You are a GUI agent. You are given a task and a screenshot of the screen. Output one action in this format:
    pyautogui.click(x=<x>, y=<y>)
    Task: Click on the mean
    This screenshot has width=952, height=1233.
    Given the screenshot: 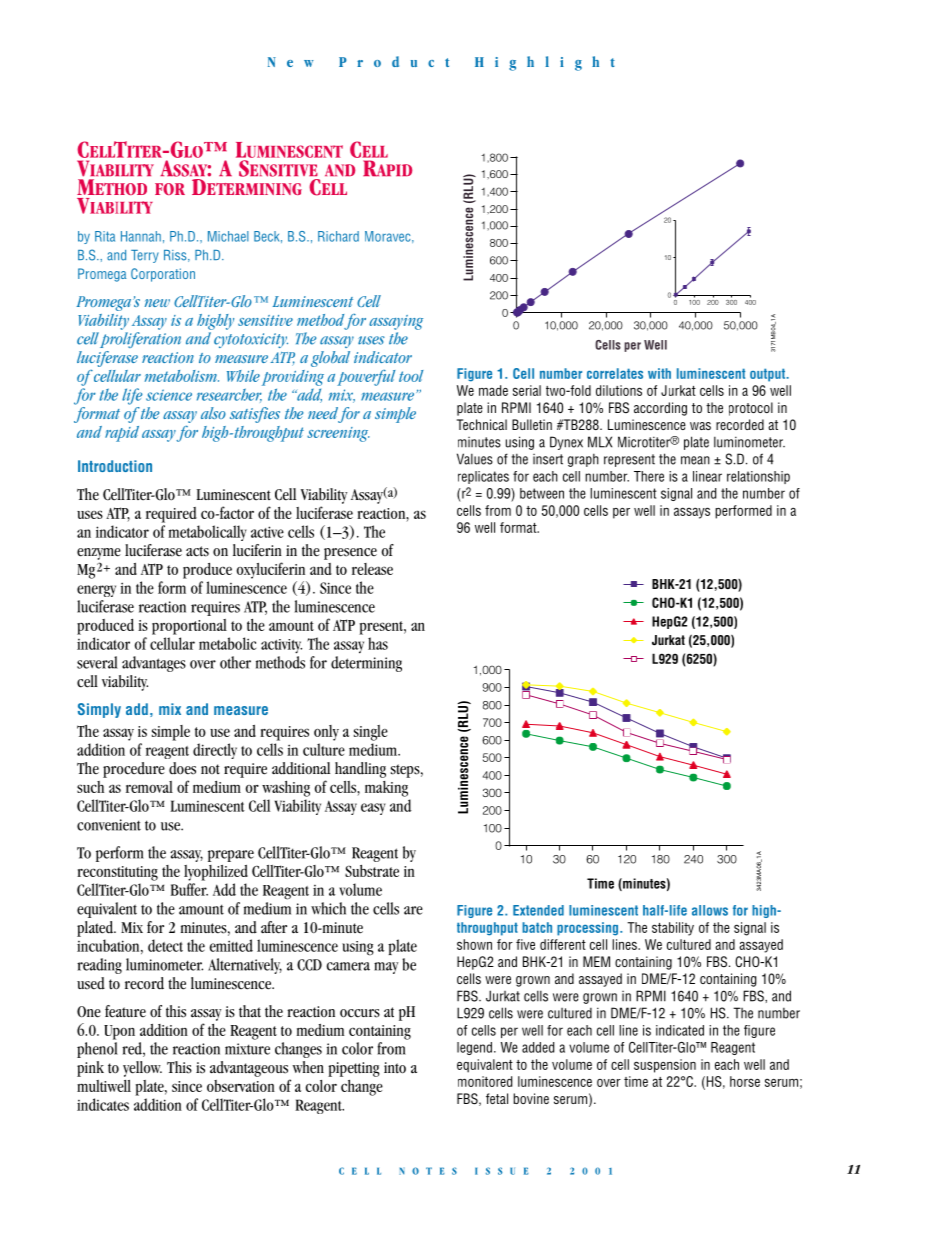 What is the action you would take?
    pyautogui.click(x=695, y=460)
